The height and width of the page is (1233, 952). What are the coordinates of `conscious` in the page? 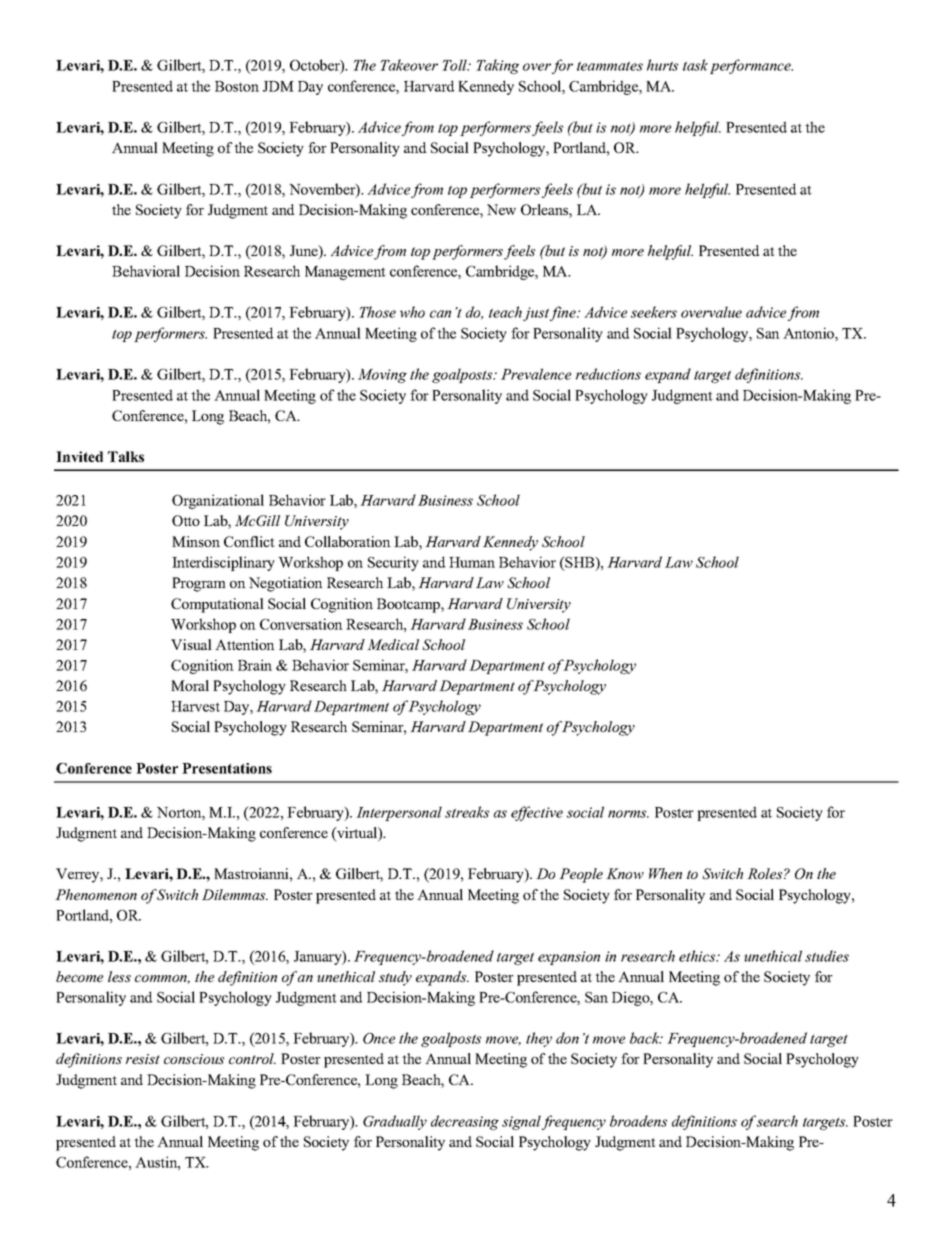 It's located at (194, 1059).
